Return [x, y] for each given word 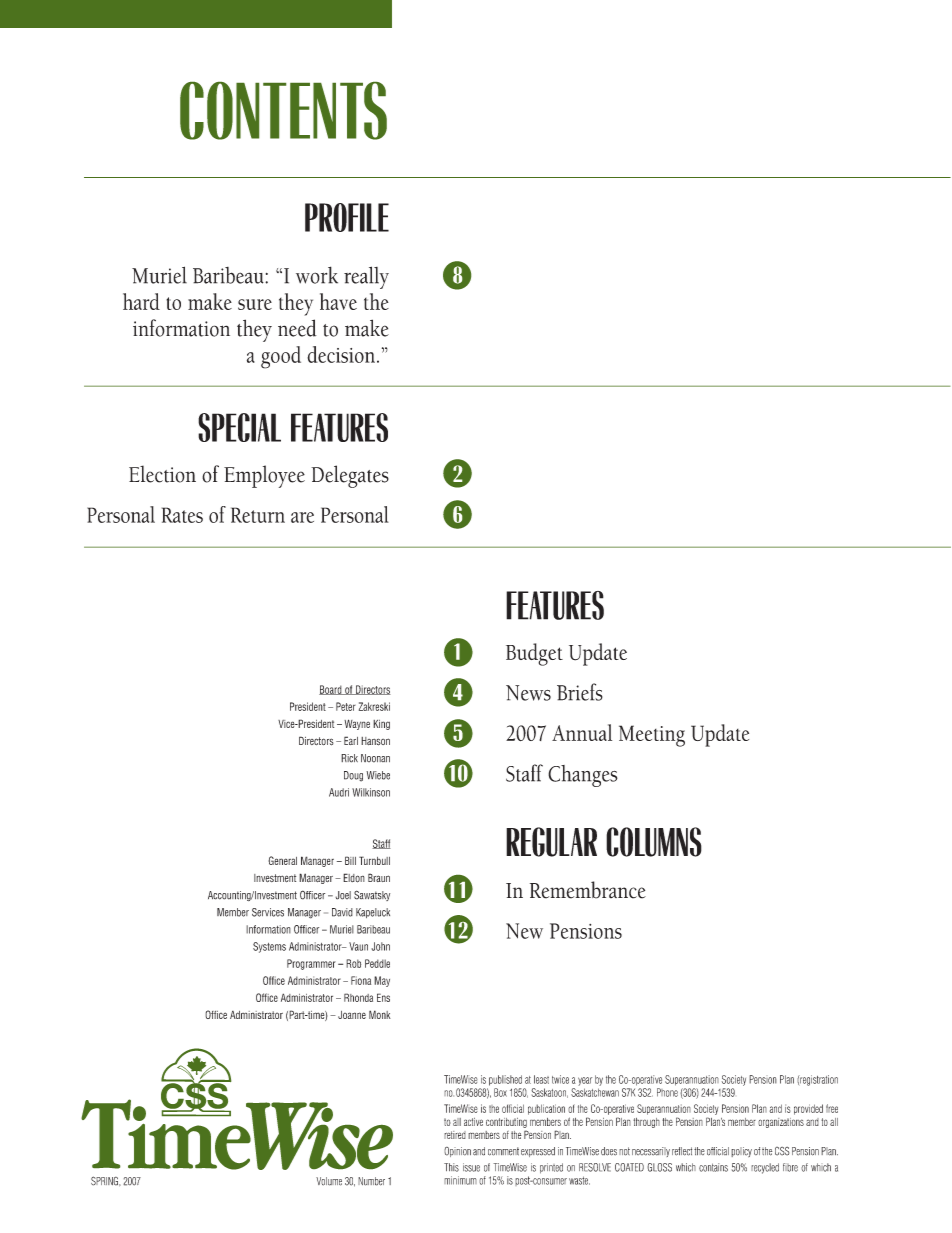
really [366, 277]
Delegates [350, 476]
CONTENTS [283, 111]
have [338, 301]
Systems [269, 947]
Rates [182, 515]
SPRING [106, 1181]
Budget [534, 654]
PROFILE [347, 217]
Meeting [652, 736]
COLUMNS [654, 842]
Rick [349, 758]
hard [141, 301]
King [381, 725]
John [380, 946]
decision [342, 354]
